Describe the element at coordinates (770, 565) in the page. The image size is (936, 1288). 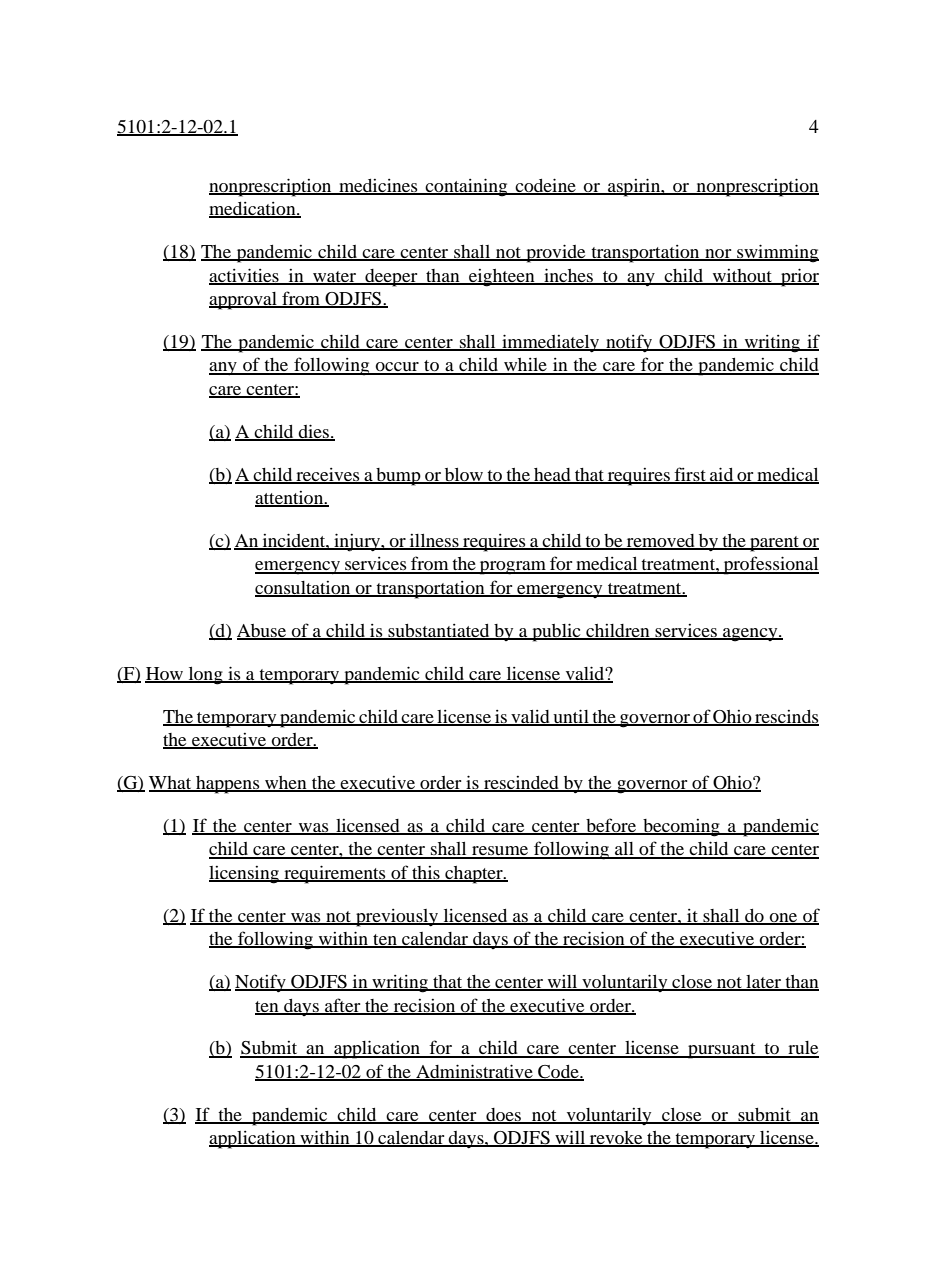
I see `professional` at that location.
